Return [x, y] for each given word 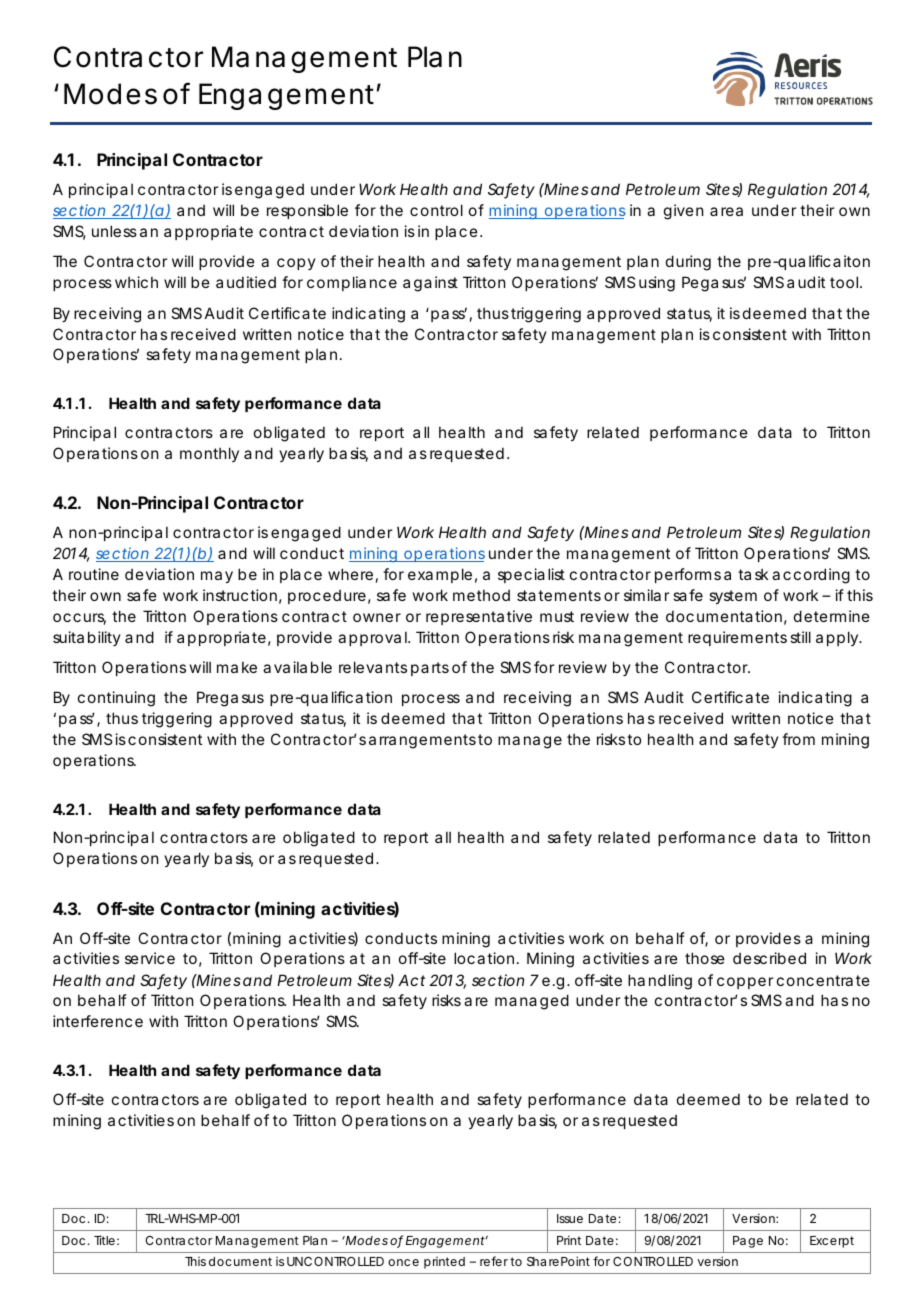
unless [114, 231]
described [769, 958]
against [430, 284]
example [440, 575]
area [726, 211]
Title [104, 1240]
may [217, 577]
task [753, 574]
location [484, 958]
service [150, 958]
